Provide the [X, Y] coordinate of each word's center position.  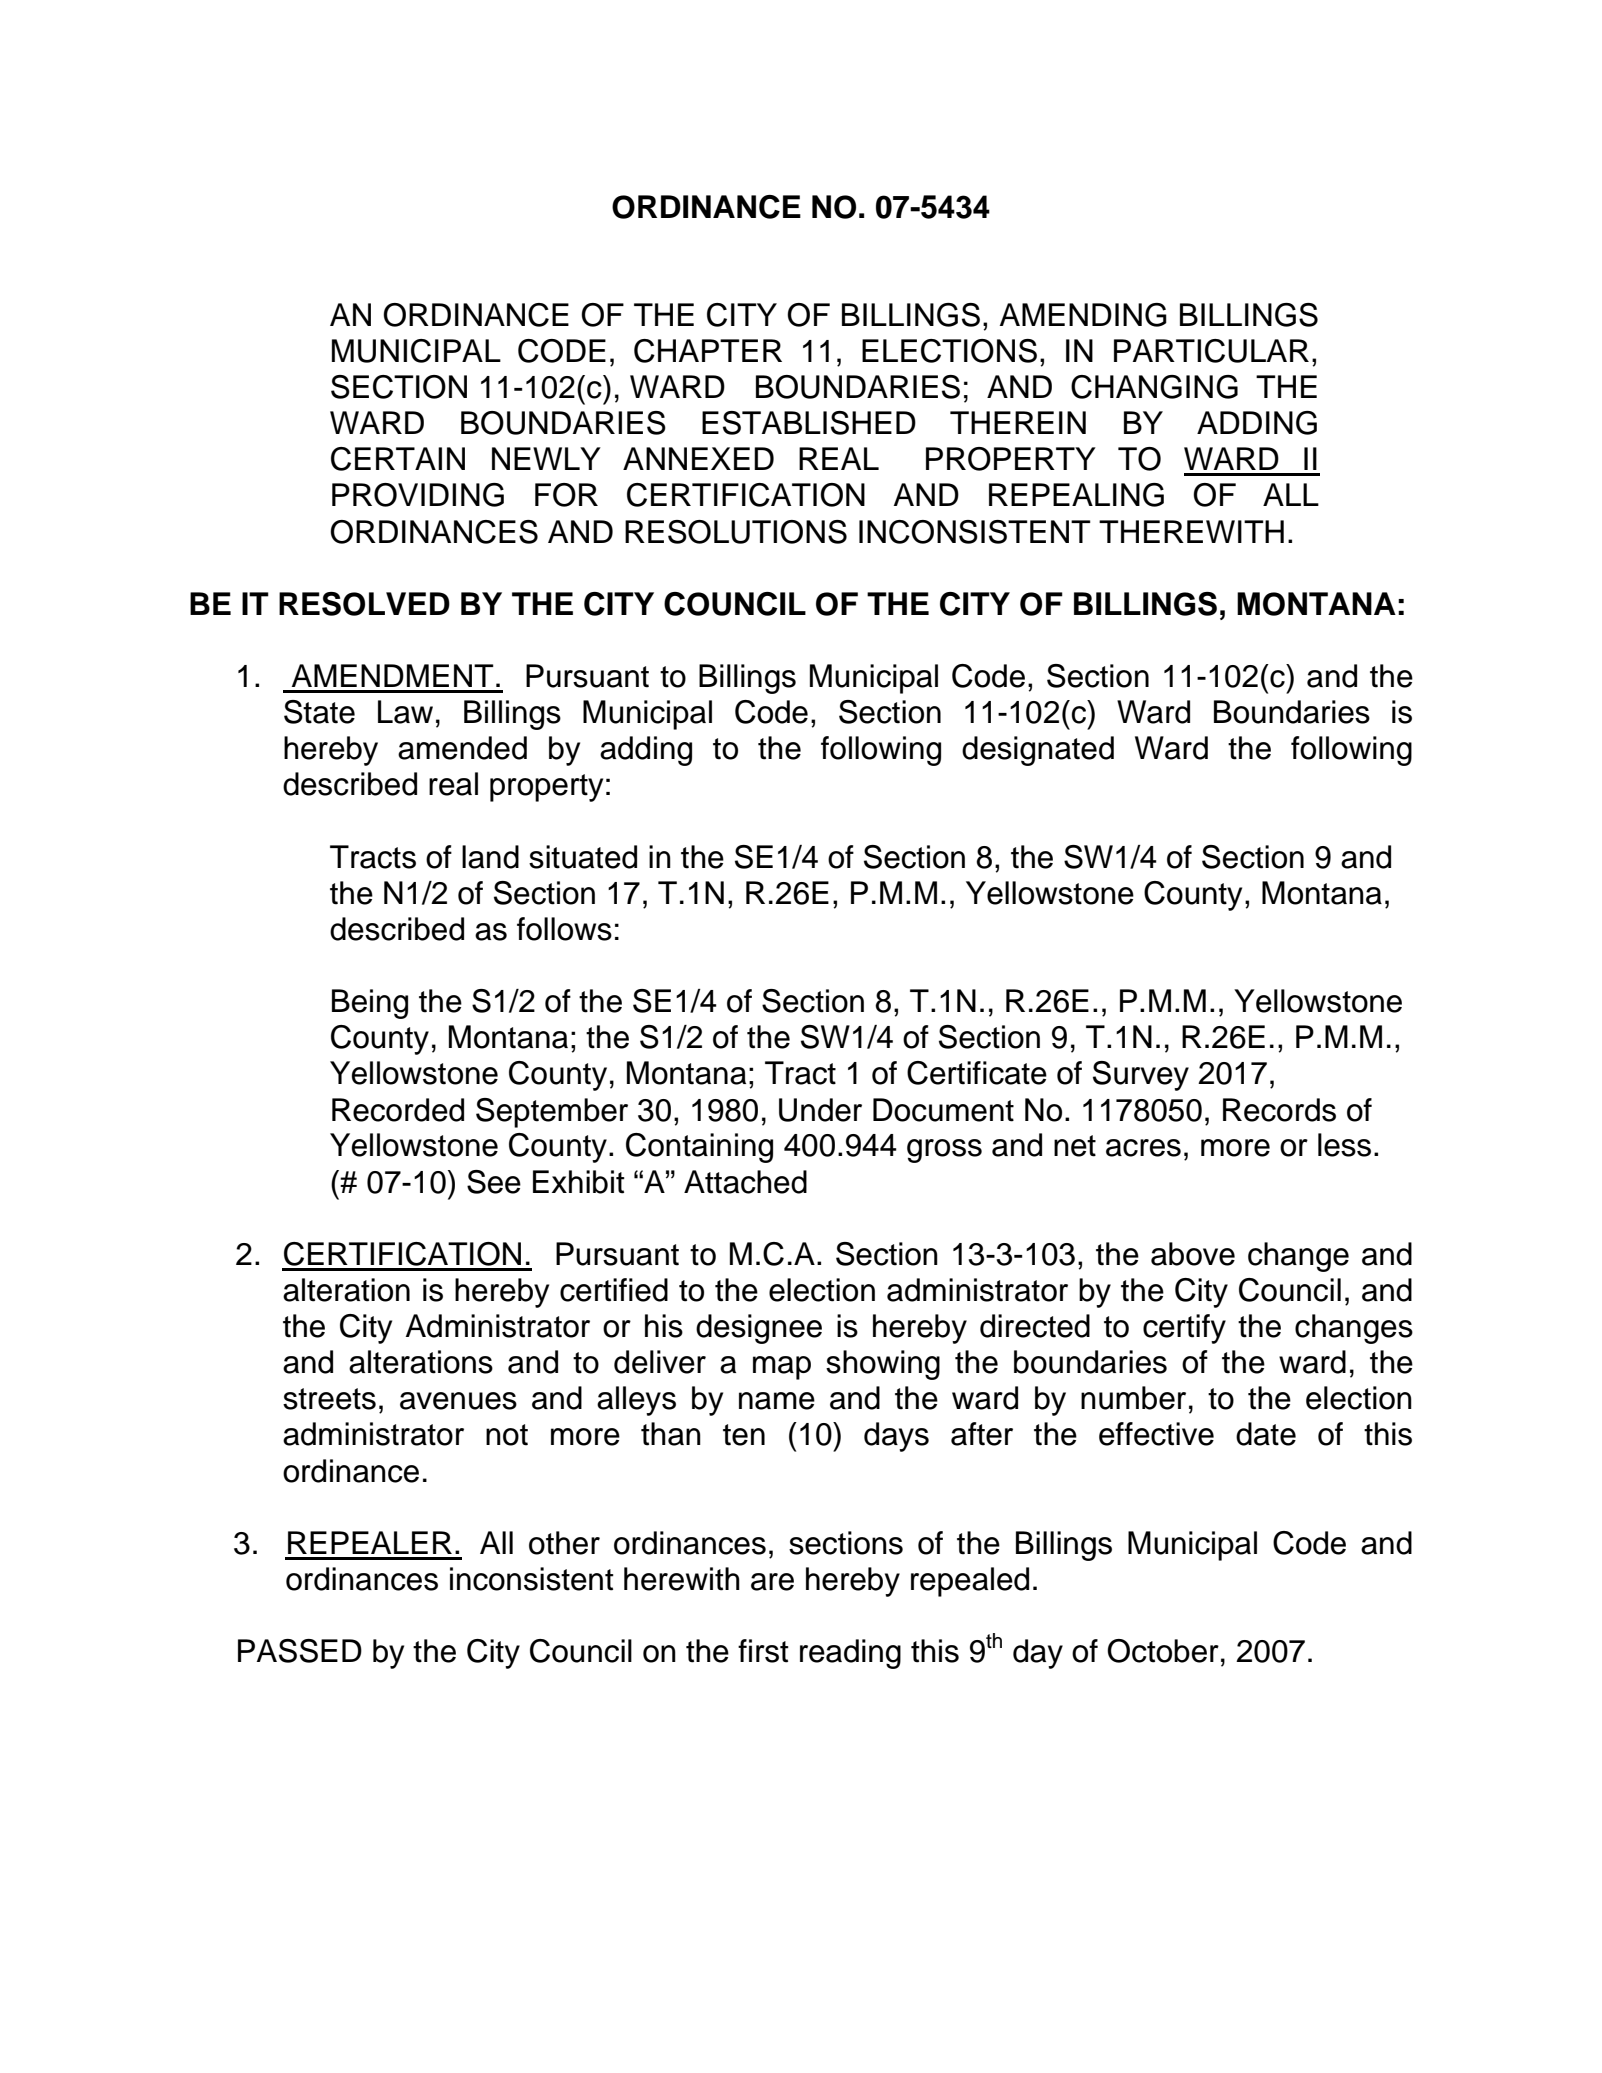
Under [820, 1110]
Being [370, 1004]
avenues [458, 1401]
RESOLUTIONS [736, 532]
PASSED [300, 1651]
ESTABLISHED [809, 423]
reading [850, 1654]
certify [1184, 1329]
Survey [1141, 1076]
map [782, 1368]
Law [405, 712]
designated [1038, 751]
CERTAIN [398, 459]
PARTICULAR [1211, 351]
